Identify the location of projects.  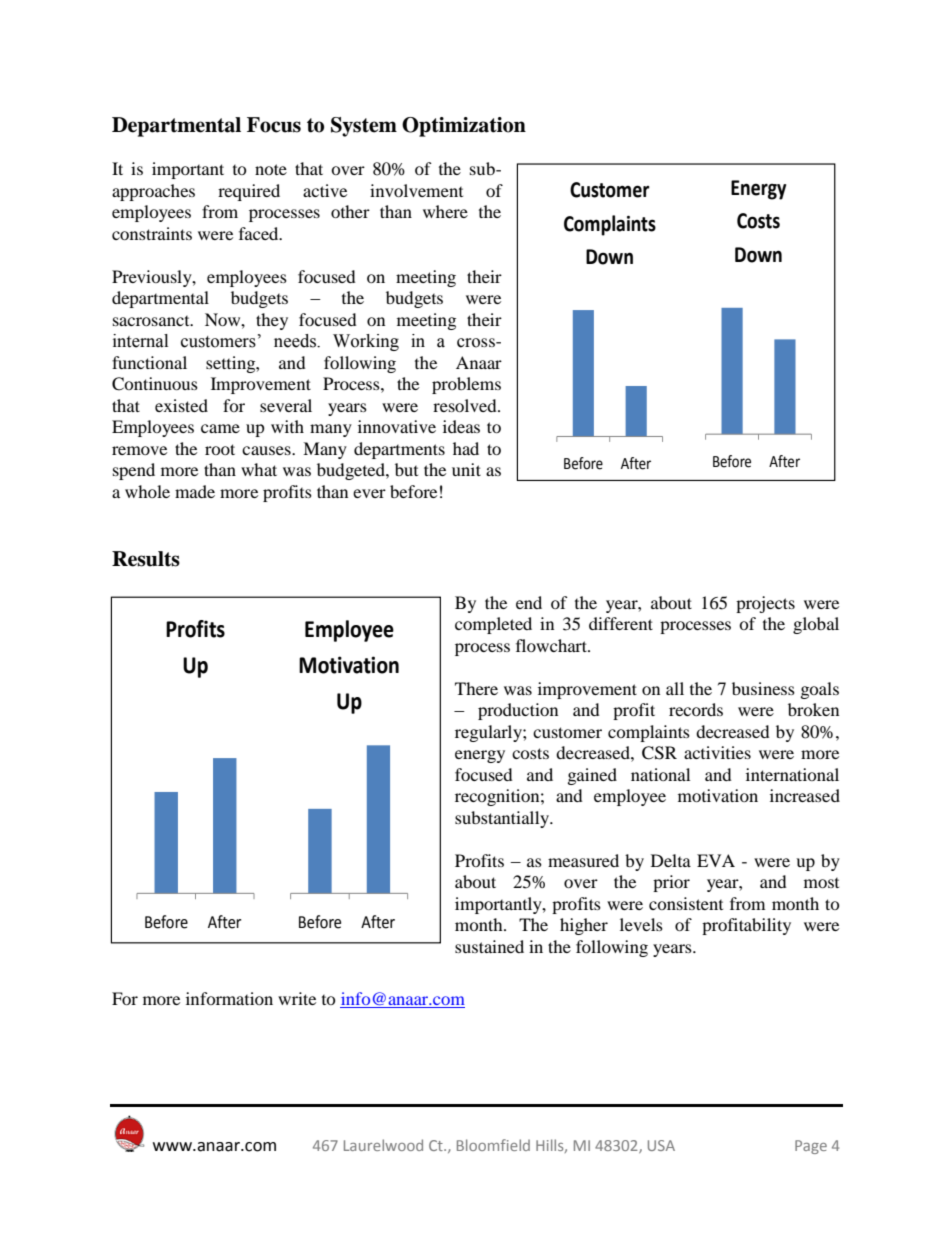
(765, 604).
